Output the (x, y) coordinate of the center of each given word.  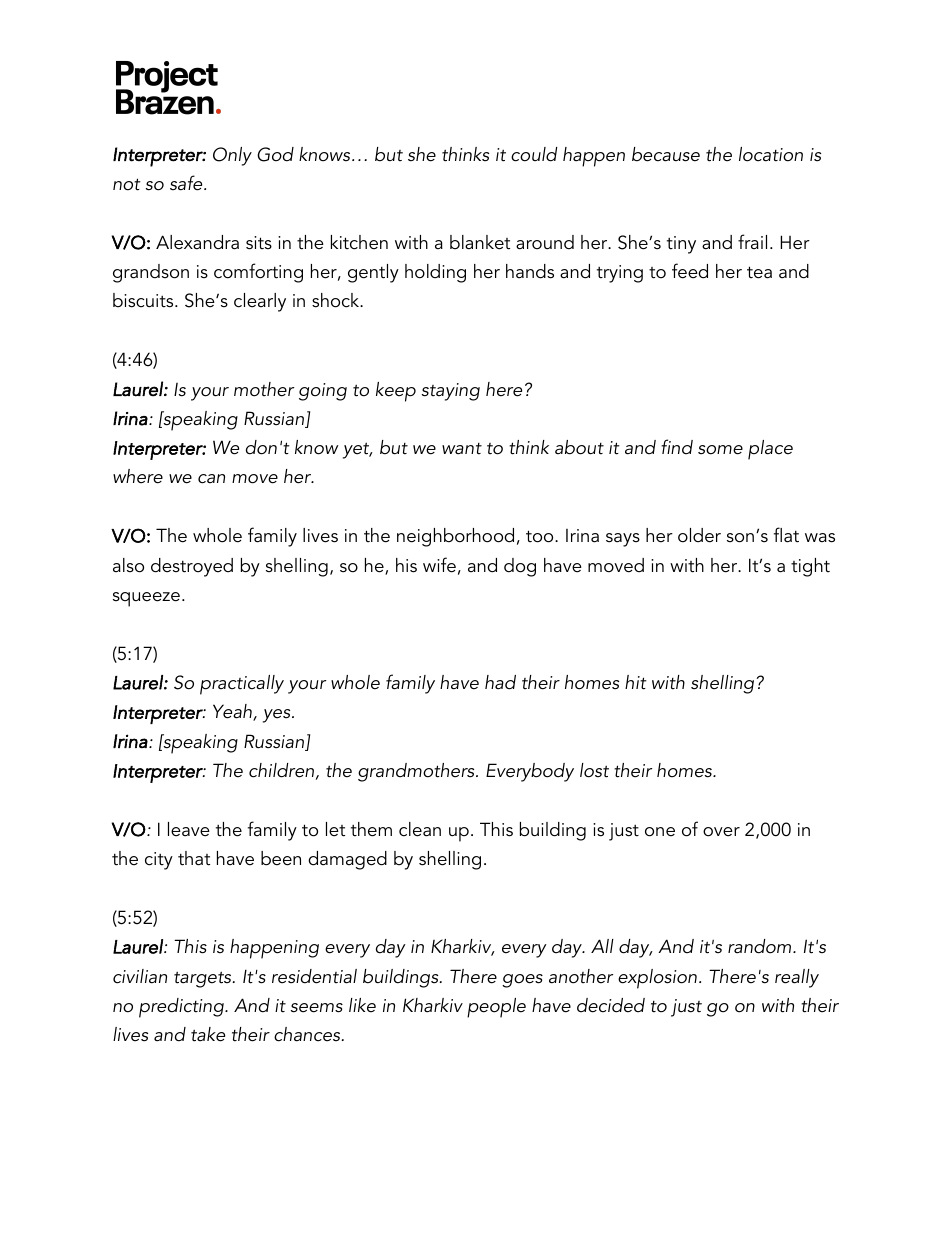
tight (810, 567)
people (496, 1008)
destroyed (192, 567)
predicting (182, 1008)
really (797, 978)
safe (187, 183)
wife (439, 565)
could (534, 154)
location (771, 154)
